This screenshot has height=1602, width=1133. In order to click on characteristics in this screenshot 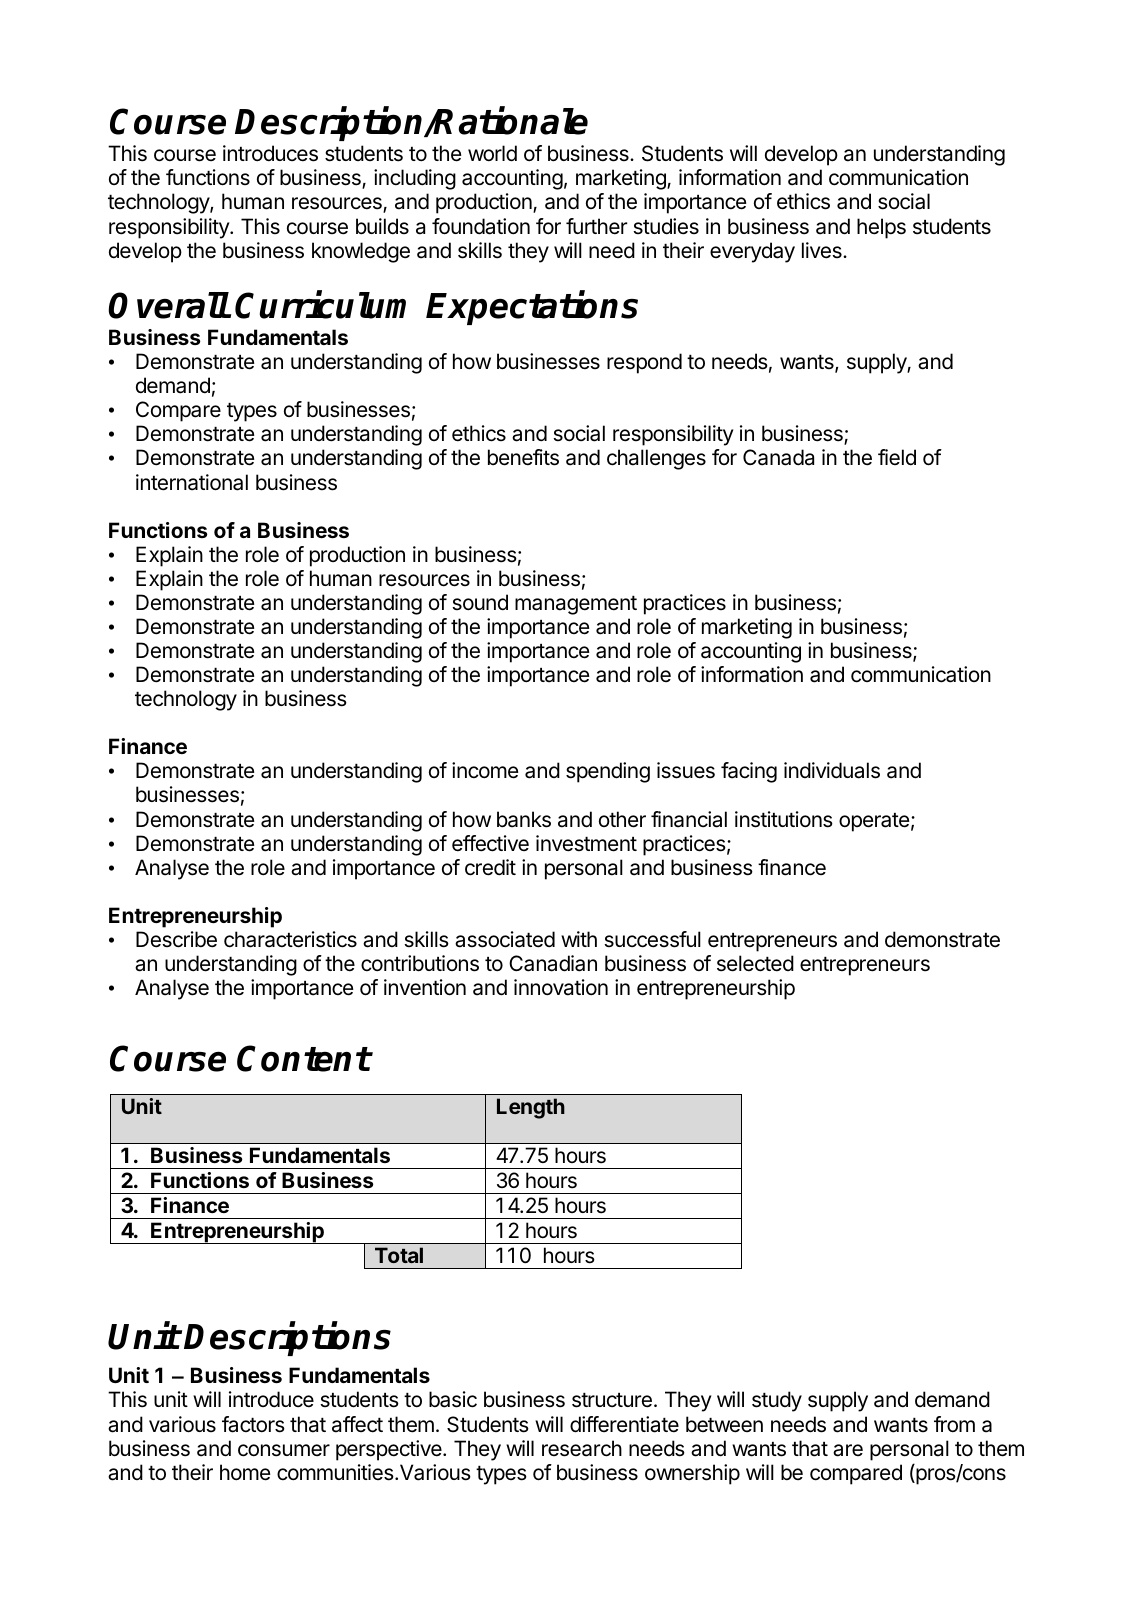, I will do `click(290, 939)`.
